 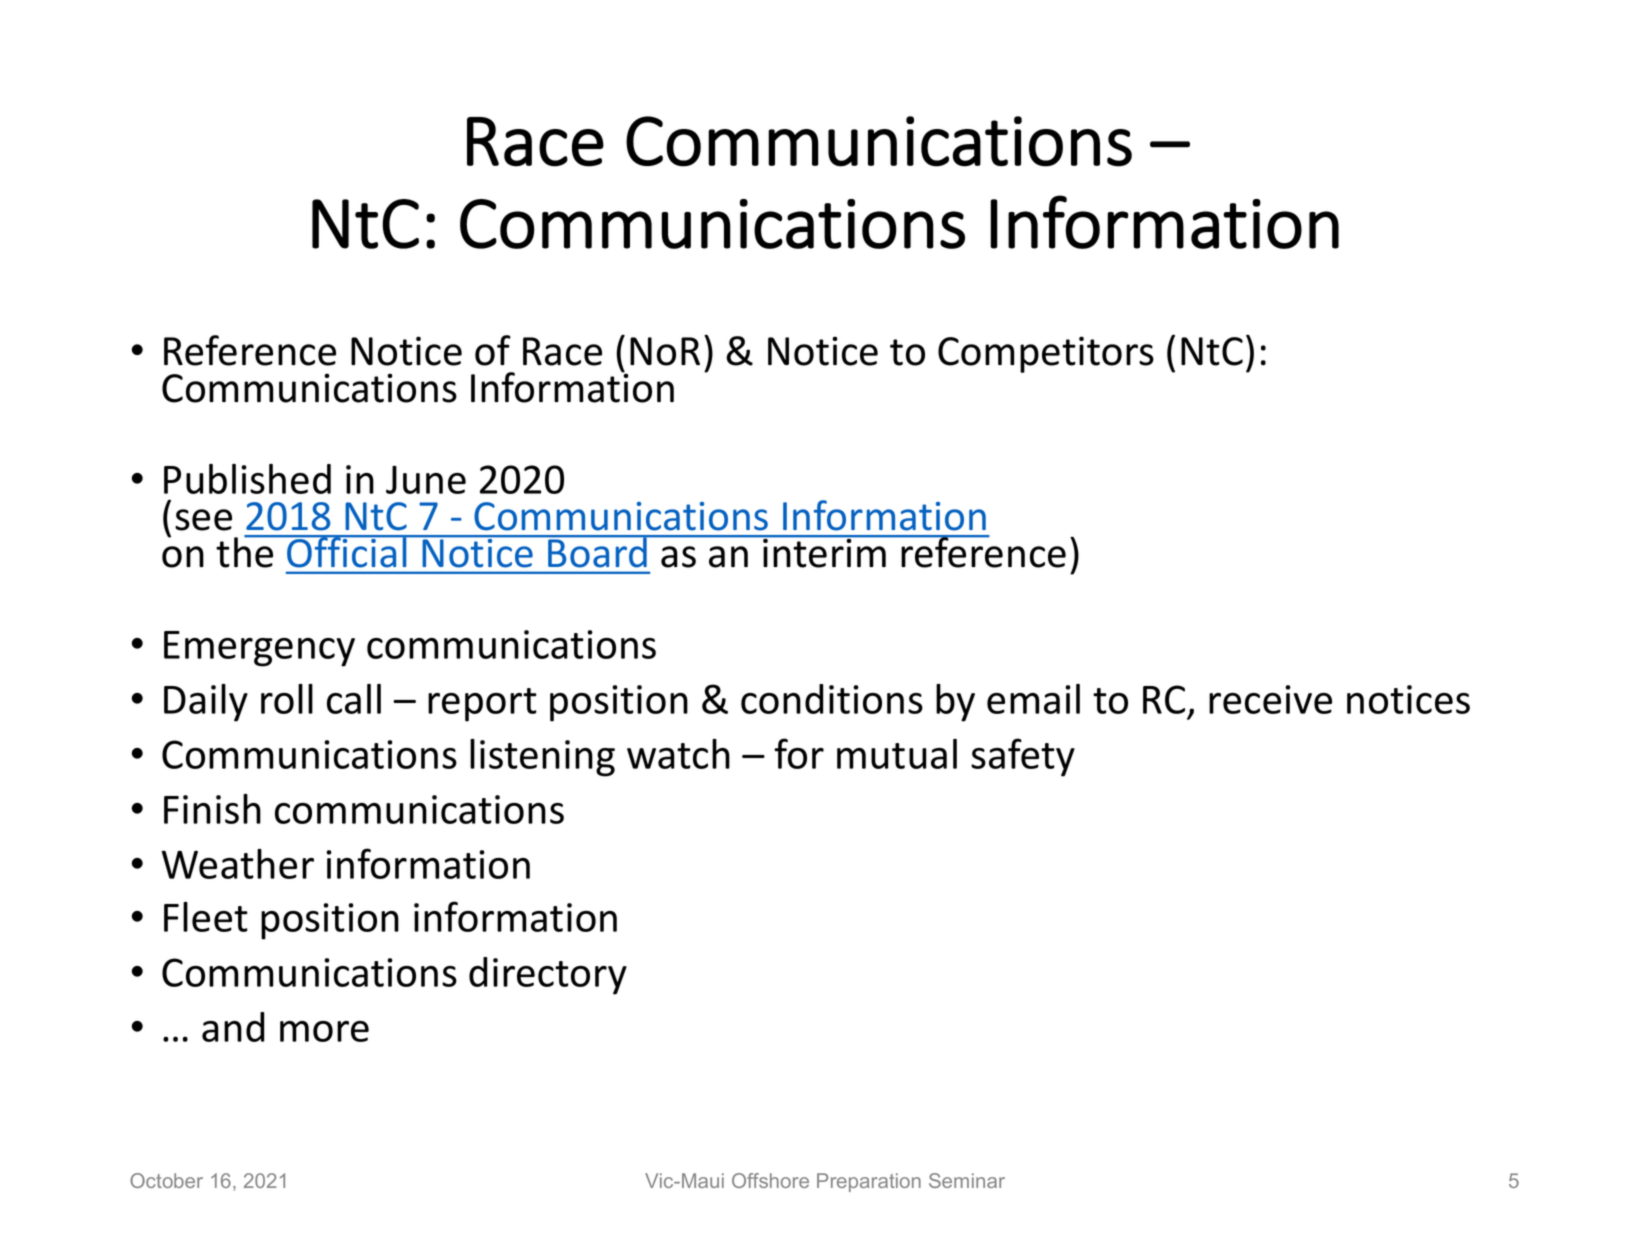 What do you see at coordinates (166, 1180) in the image?
I see `October` at bounding box center [166, 1180].
